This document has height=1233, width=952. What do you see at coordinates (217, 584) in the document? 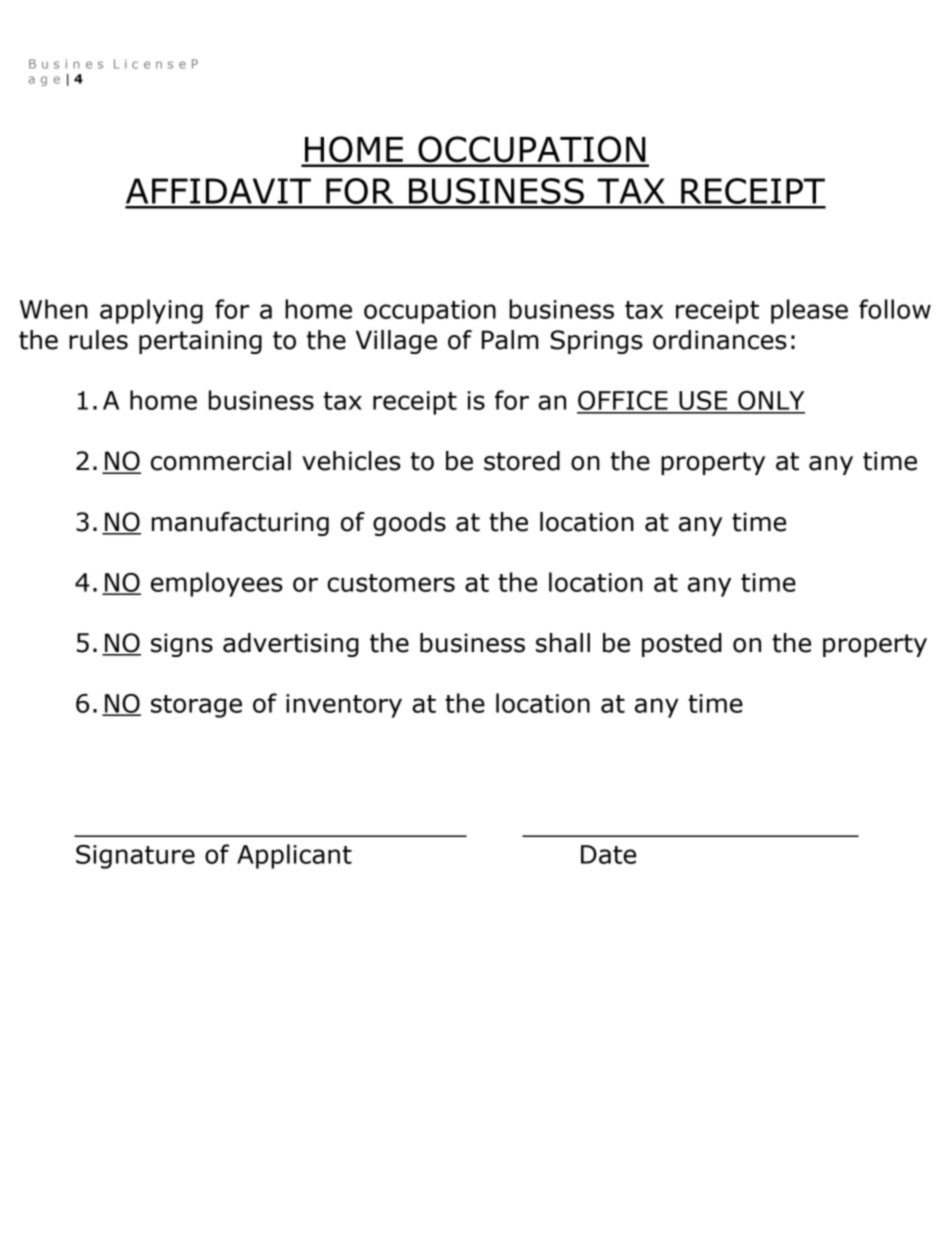
I see `employees` at bounding box center [217, 584].
